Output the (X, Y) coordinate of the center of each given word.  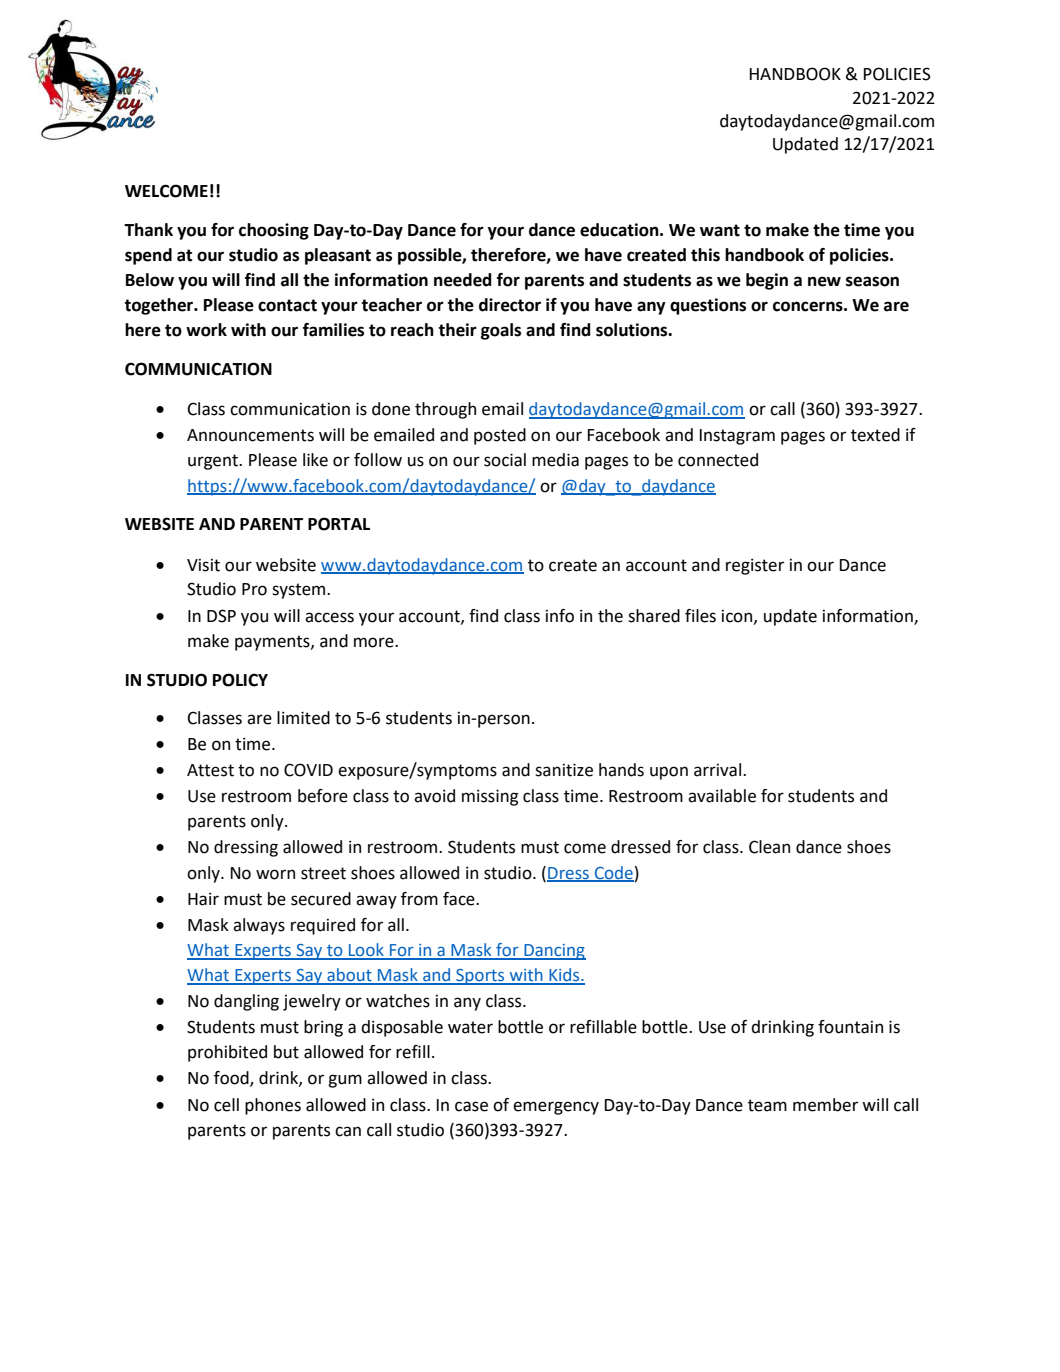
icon (738, 617)
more (375, 642)
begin (767, 281)
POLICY (240, 680)
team (767, 1105)
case (471, 1106)
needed (463, 280)
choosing (274, 231)
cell (226, 1105)
